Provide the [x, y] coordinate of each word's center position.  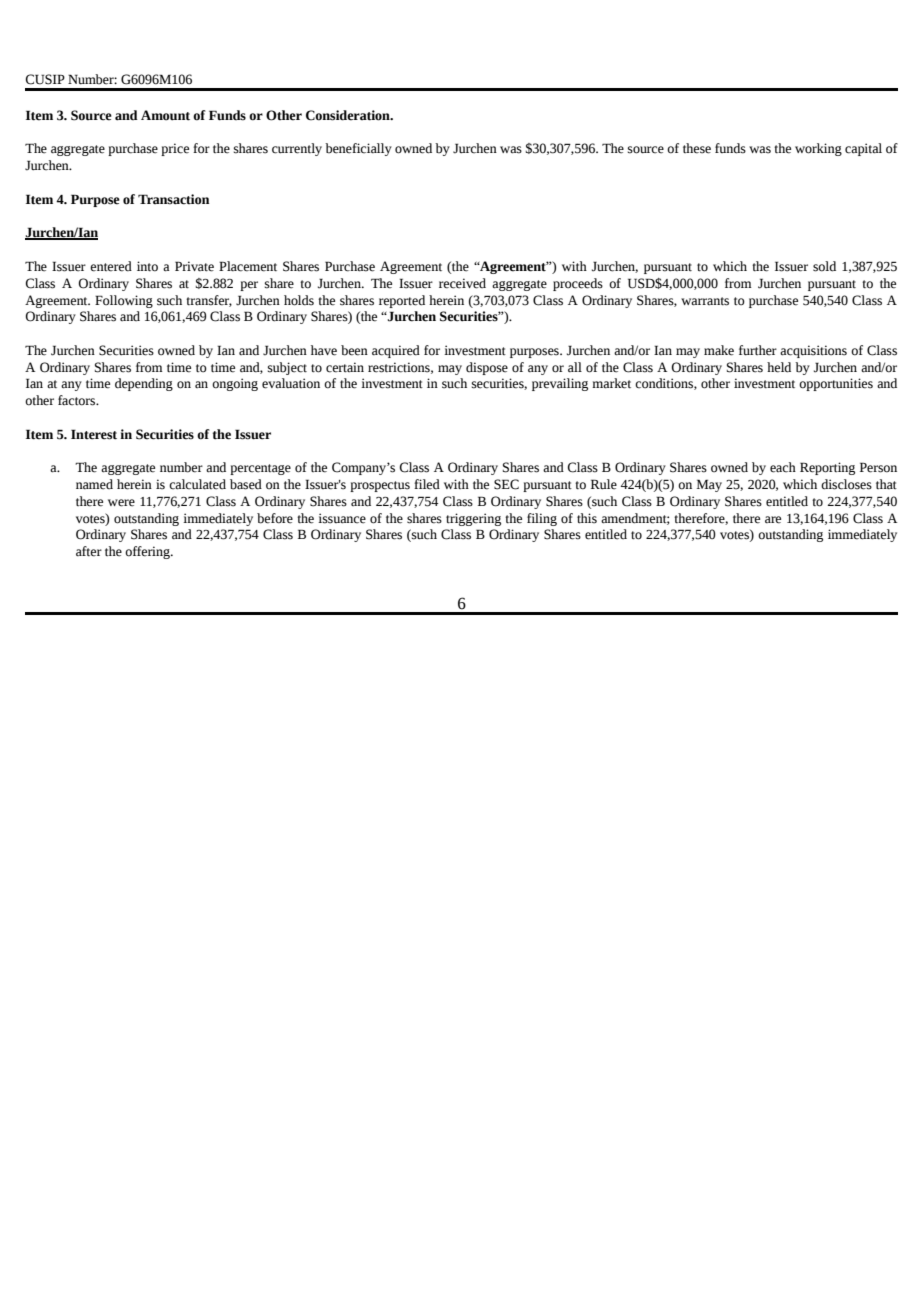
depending [144, 384]
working [818, 149]
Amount [165, 115]
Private [194, 266]
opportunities [836, 384]
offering [148, 552]
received [462, 283]
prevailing [560, 384]
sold [824, 266]
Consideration [349, 115]
